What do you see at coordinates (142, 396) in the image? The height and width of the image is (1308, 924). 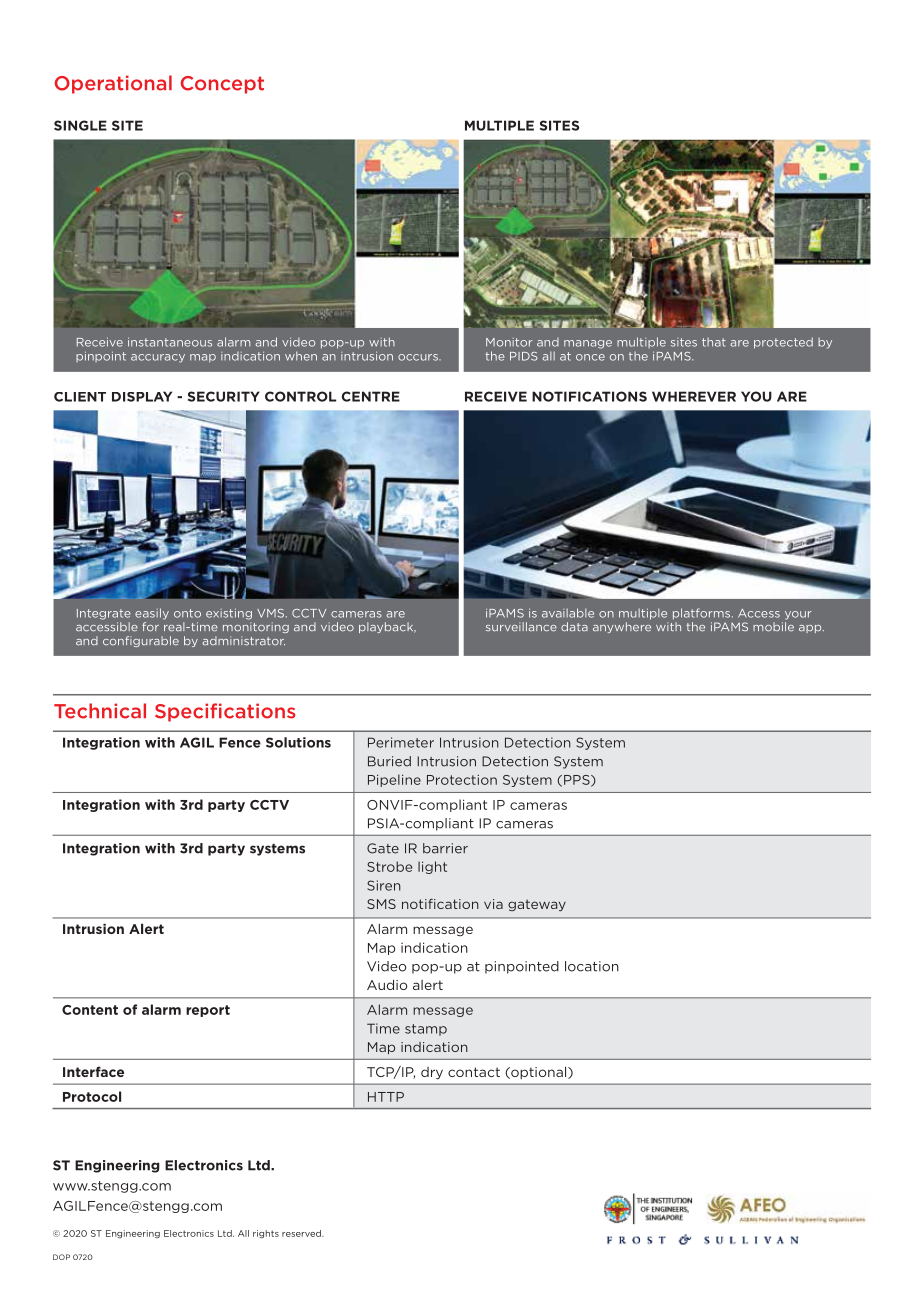 I see `DISPLAY` at bounding box center [142, 396].
